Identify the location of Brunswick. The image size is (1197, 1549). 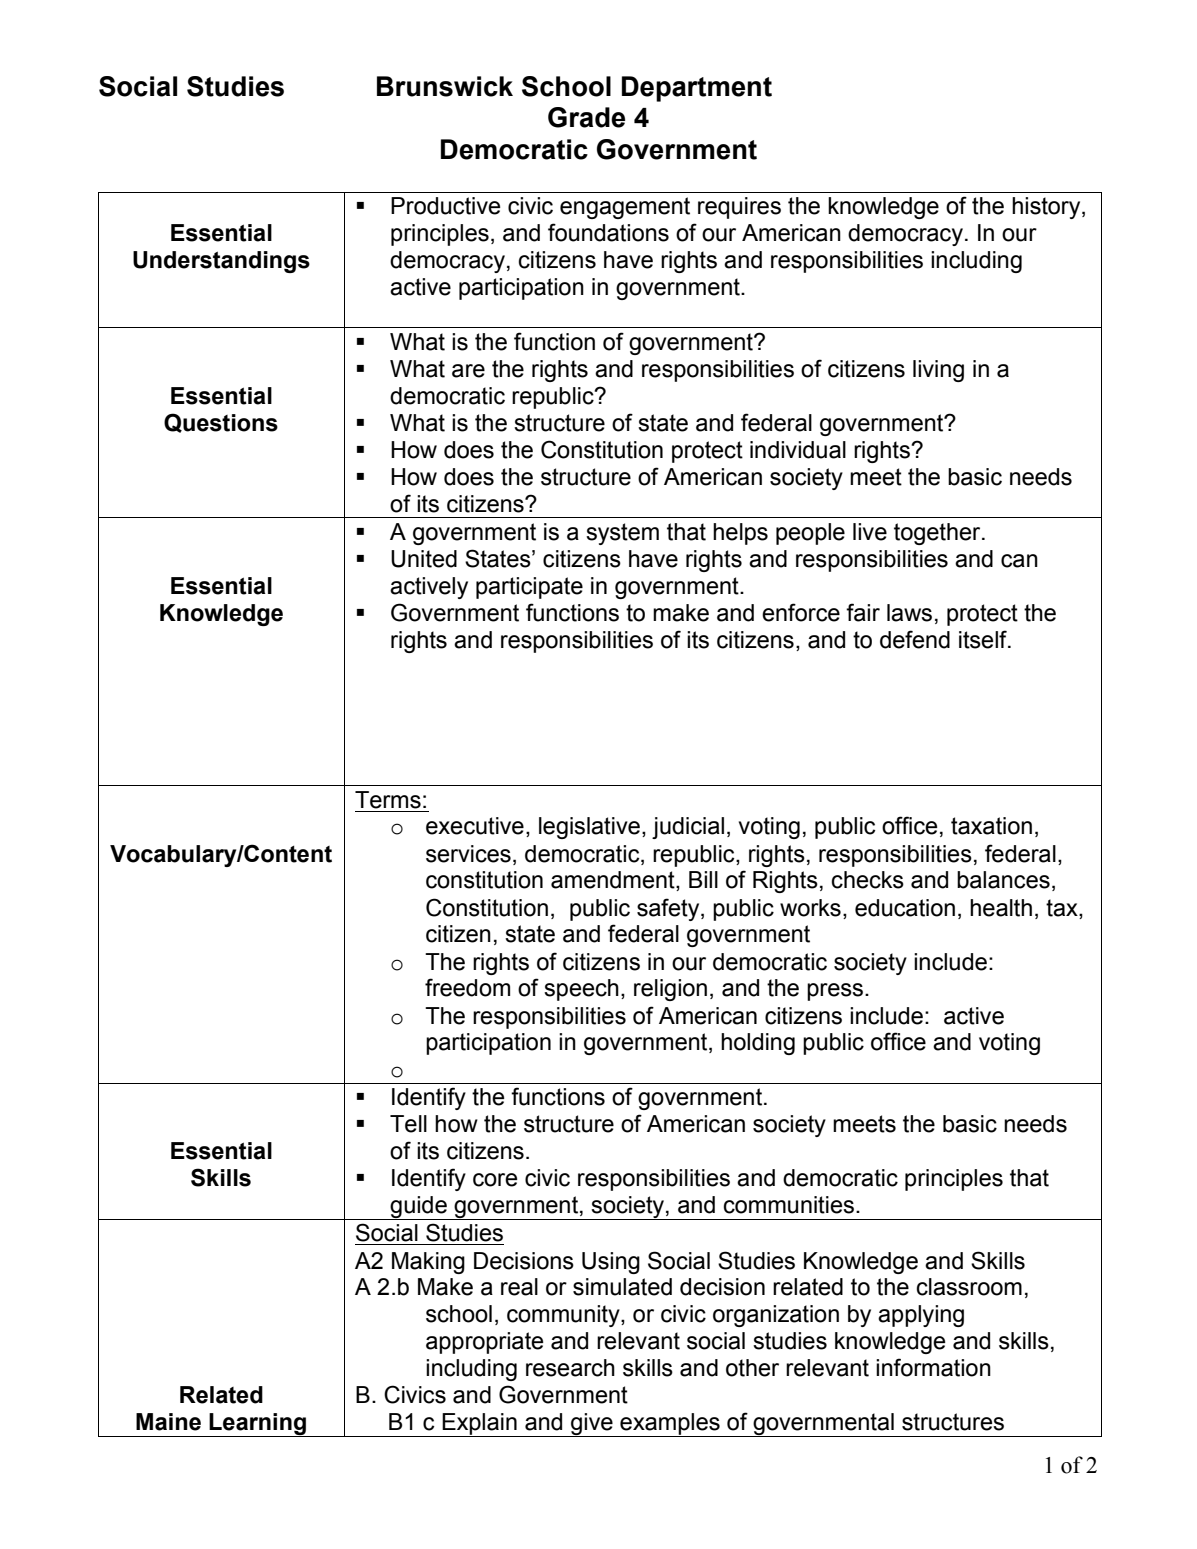
(445, 86).
